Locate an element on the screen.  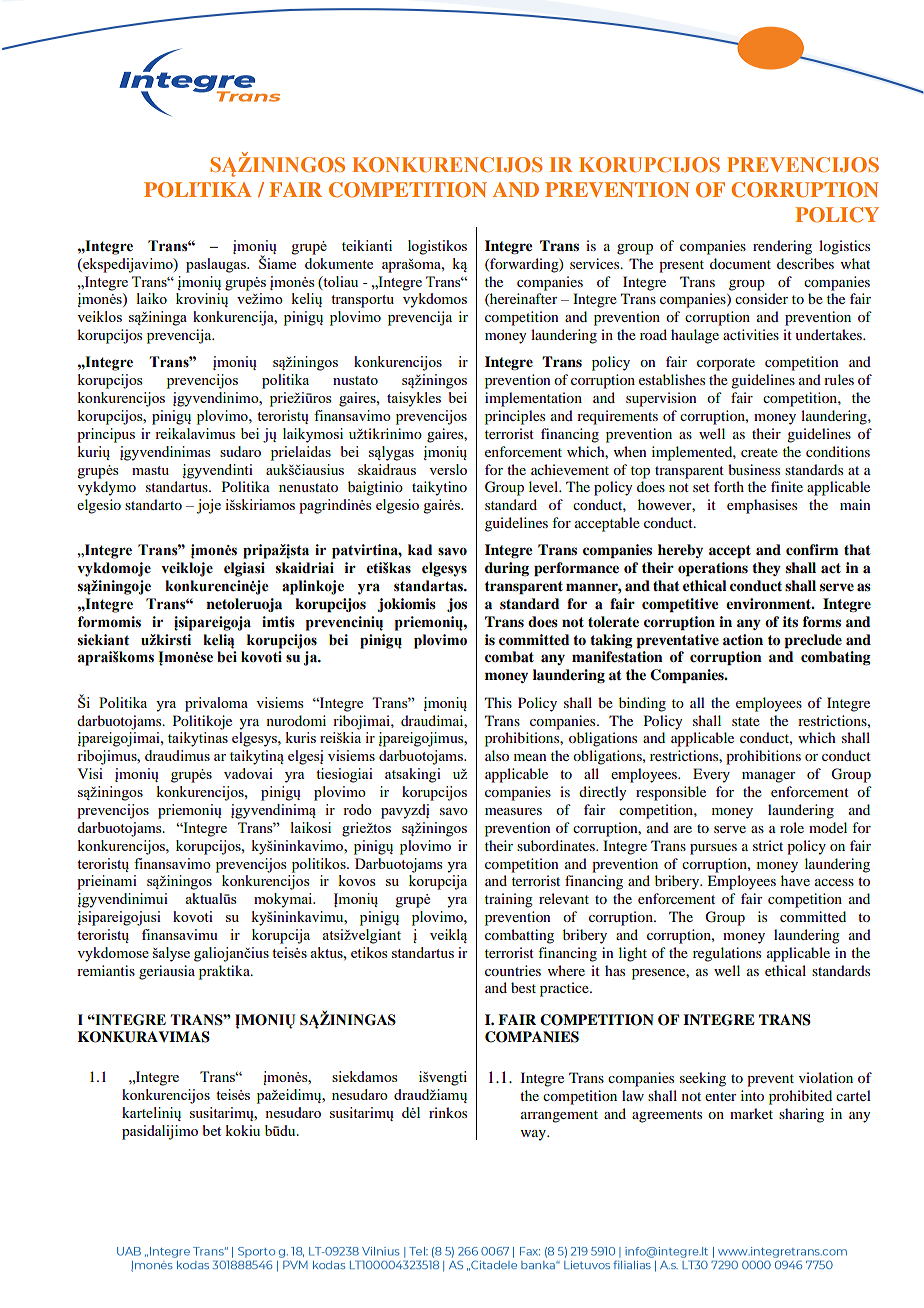
implementation is located at coordinates (533, 399).
